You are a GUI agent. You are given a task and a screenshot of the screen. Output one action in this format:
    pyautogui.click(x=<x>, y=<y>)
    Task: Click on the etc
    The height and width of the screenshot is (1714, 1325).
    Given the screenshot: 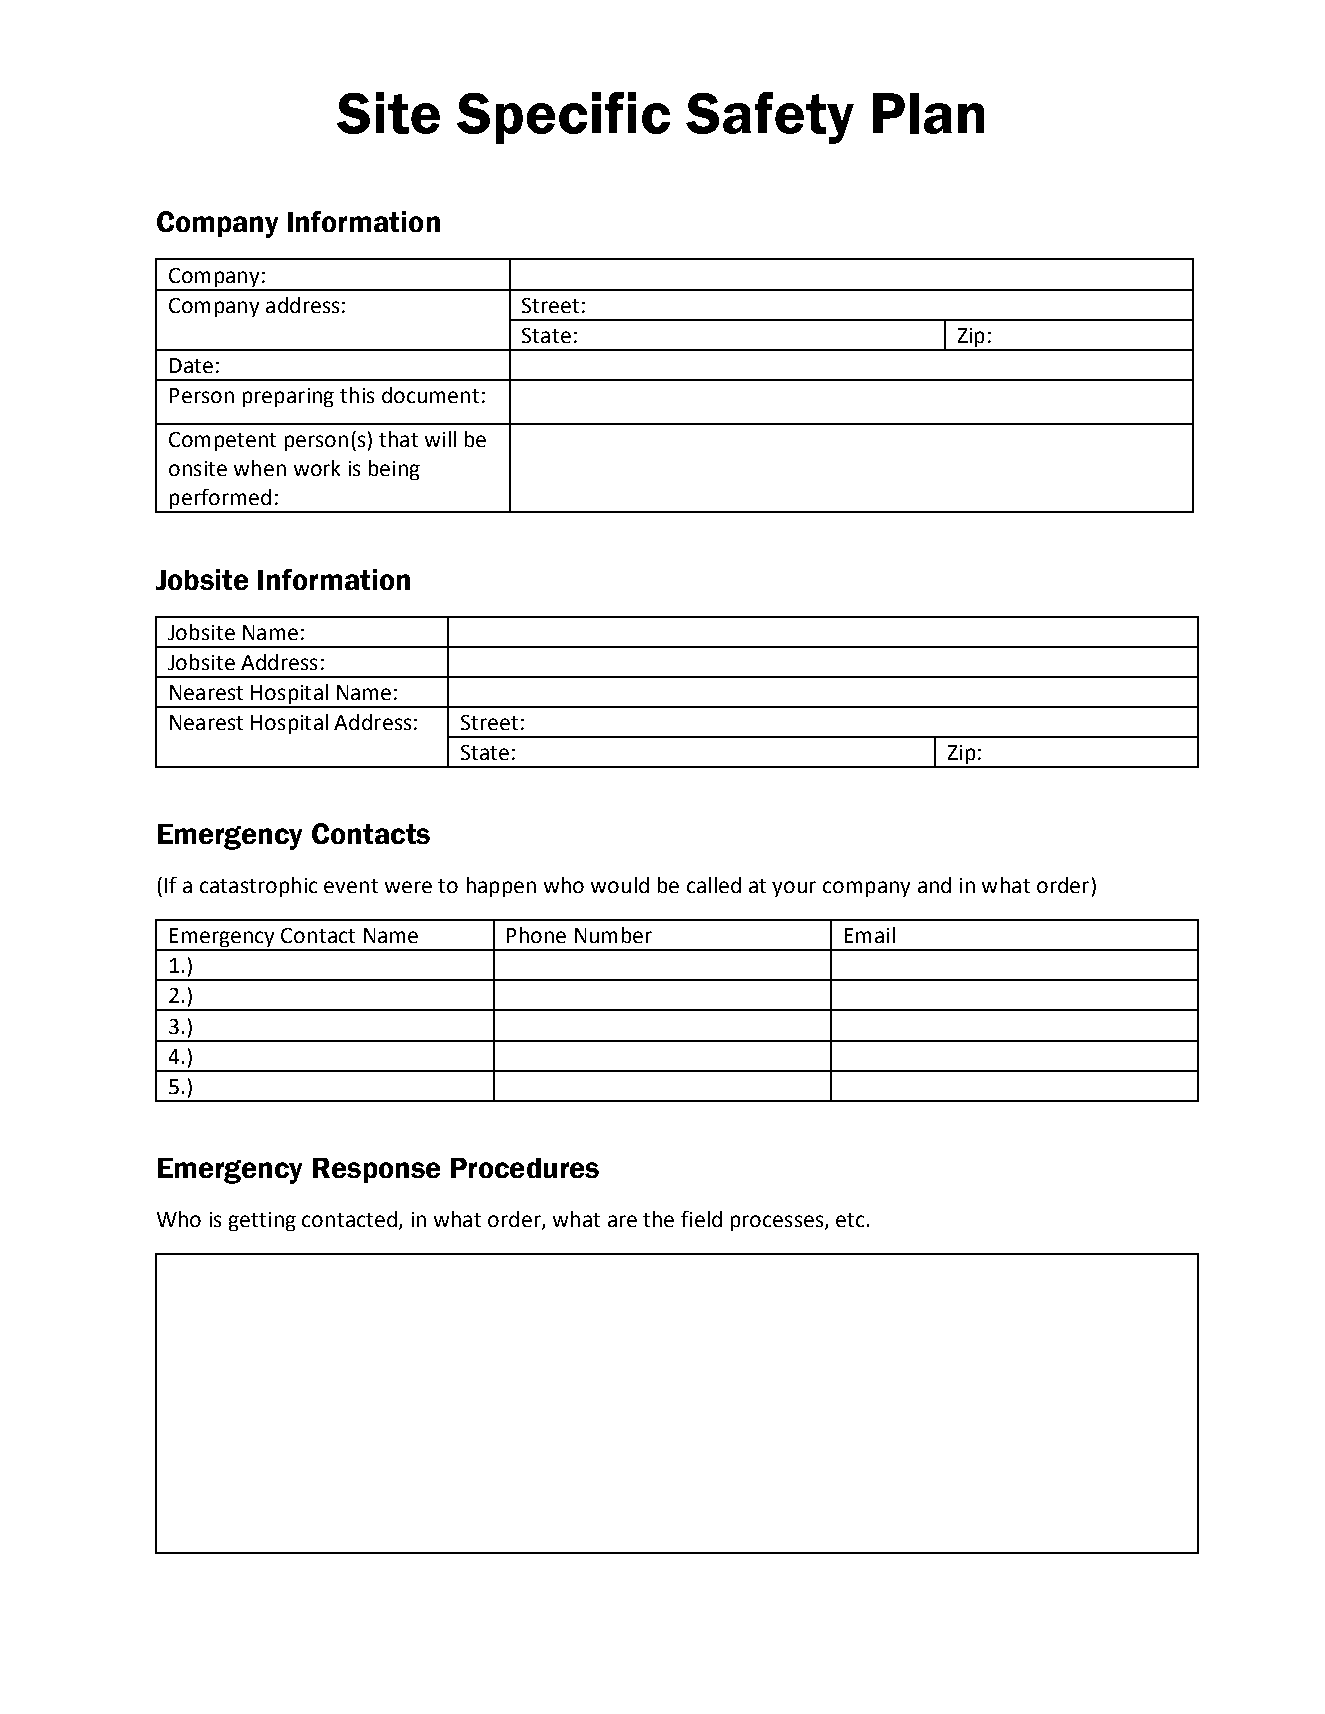 What is the action you would take?
    pyautogui.click(x=850, y=1220)
